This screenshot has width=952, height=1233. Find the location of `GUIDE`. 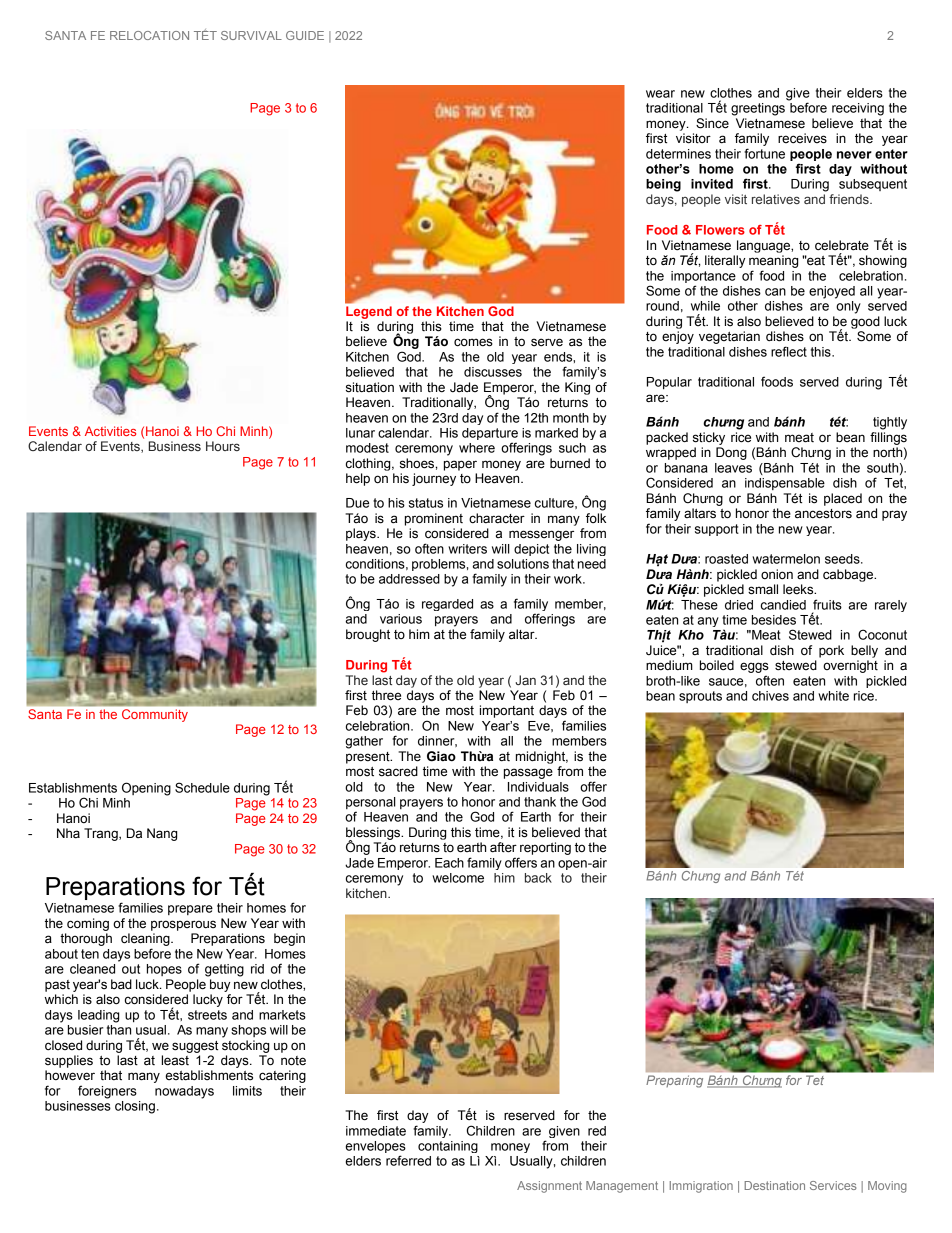

GUIDE is located at coordinates (305, 35).
